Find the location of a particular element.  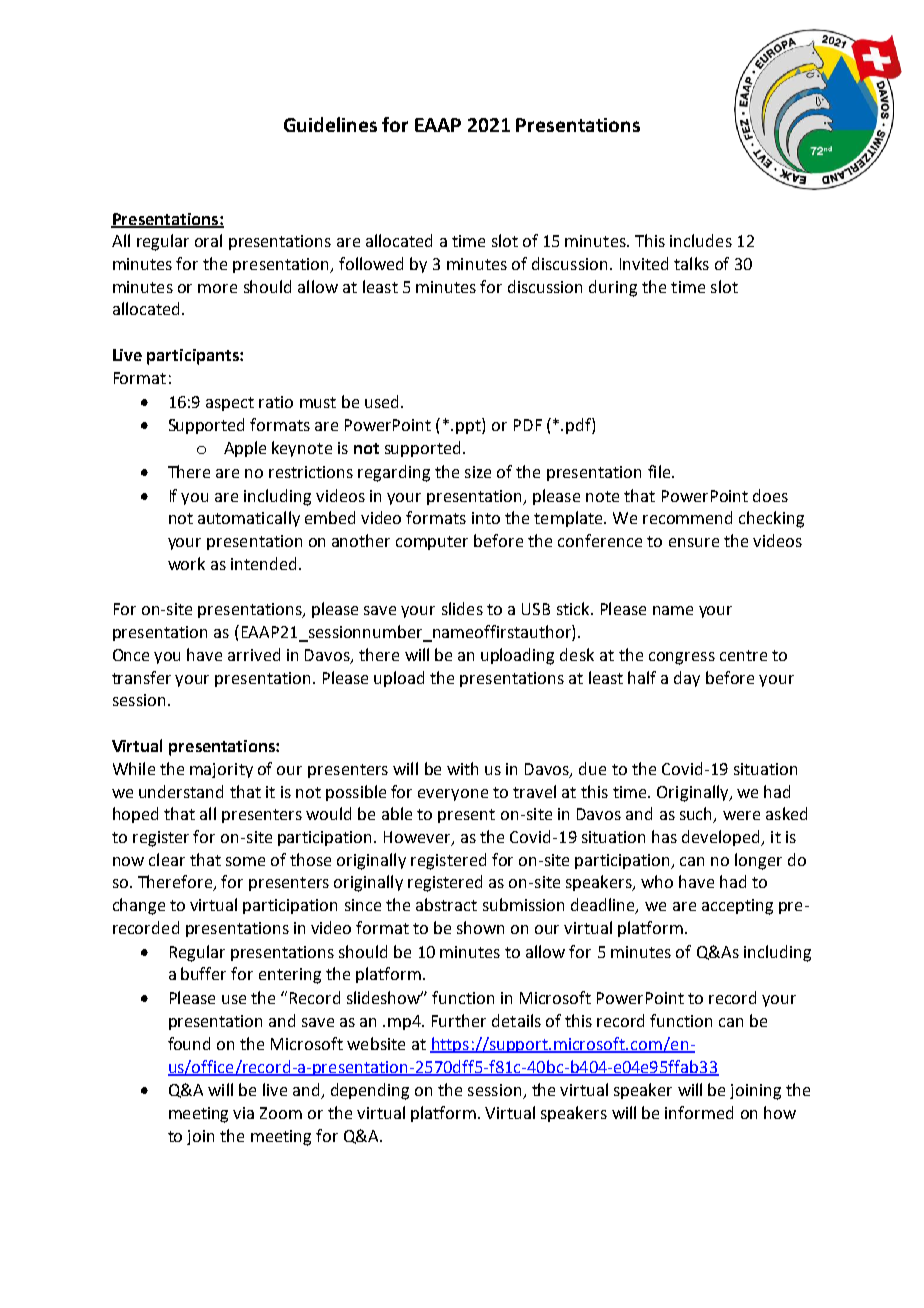

oral is located at coordinates (208, 240).
